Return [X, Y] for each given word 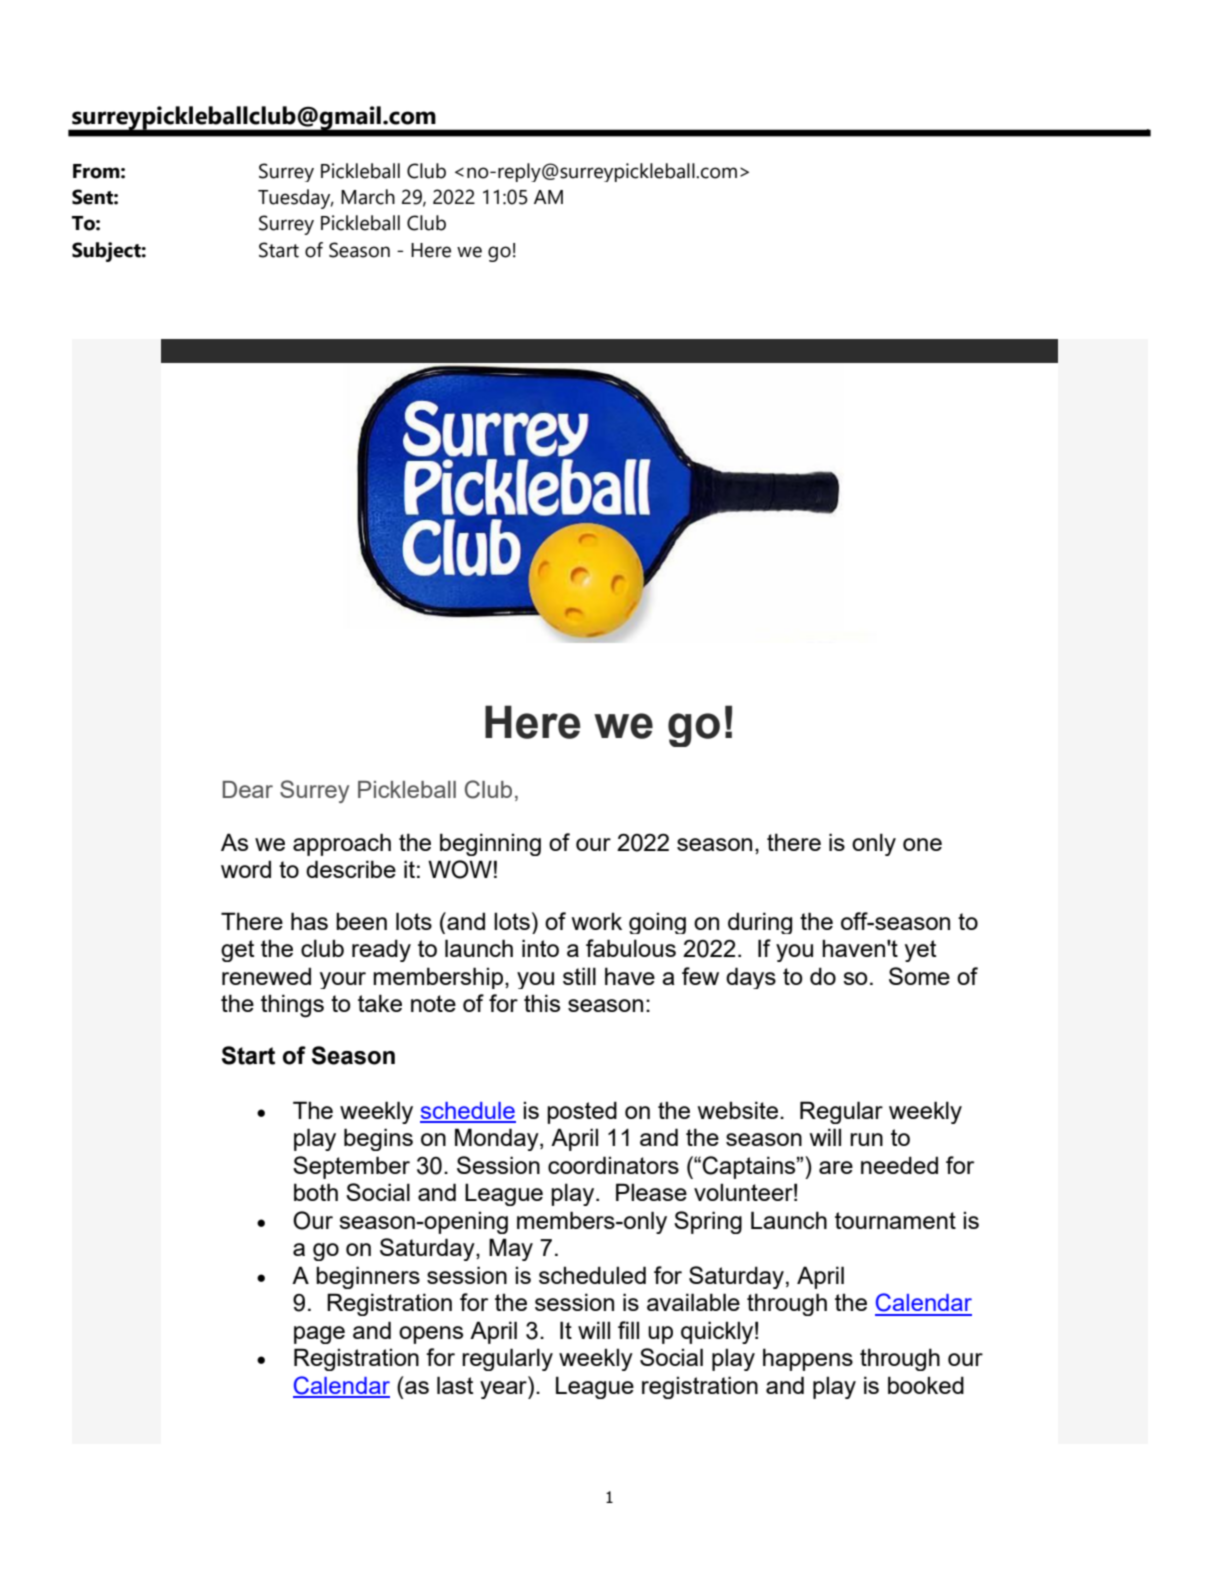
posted [582, 1112]
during [760, 923]
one [922, 844]
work [597, 921]
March [368, 197]
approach [342, 844]
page [319, 1335]
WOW [460, 869]
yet [920, 951]
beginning [490, 844]
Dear [248, 789]
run [866, 1139]
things [292, 1006]
